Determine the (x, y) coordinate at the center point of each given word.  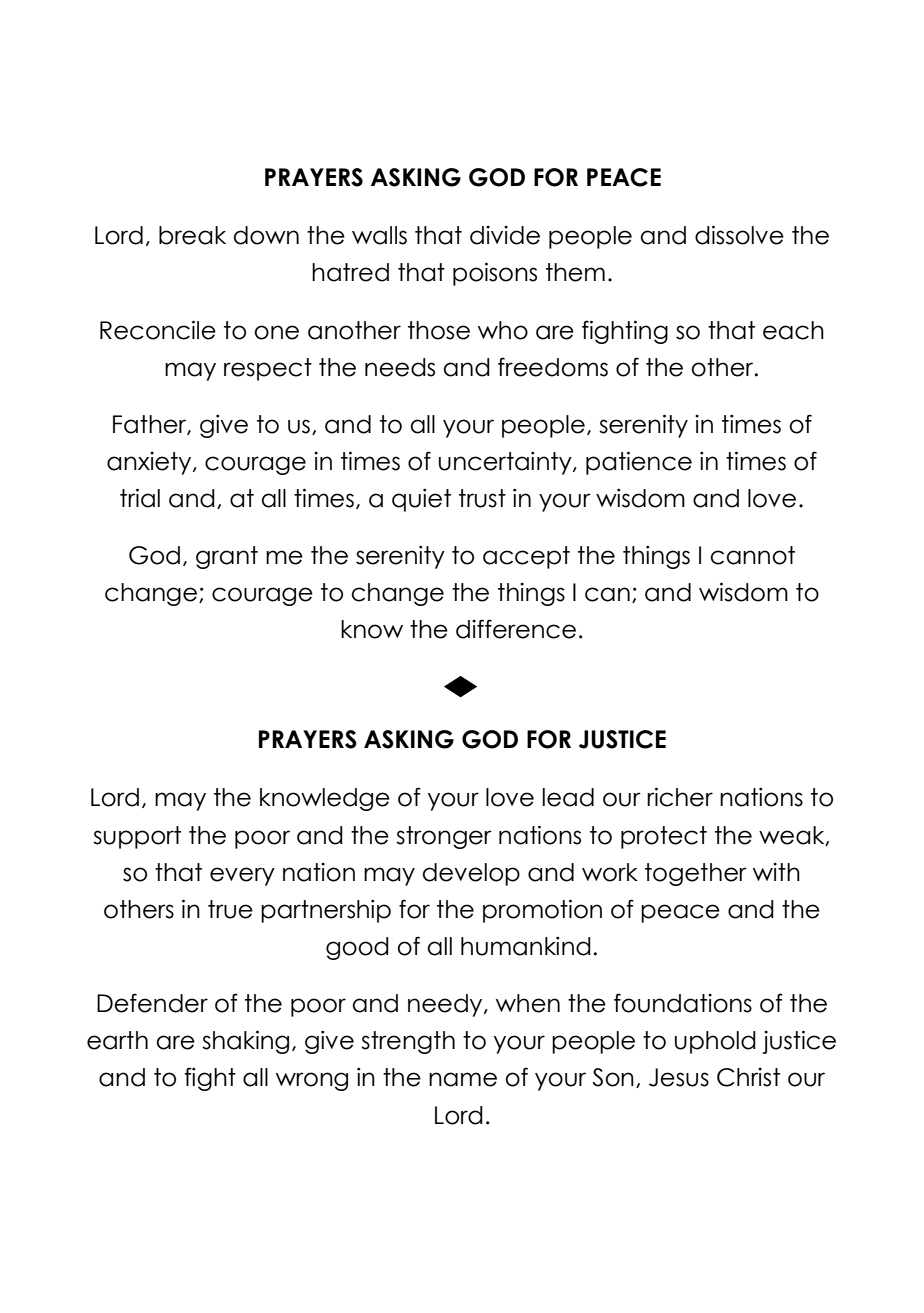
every (242, 876)
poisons (495, 274)
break (192, 235)
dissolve (739, 235)
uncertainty (506, 463)
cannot (753, 555)
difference (516, 629)
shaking (245, 1042)
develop (471, 874)
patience (639, 463)
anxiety (150, 463)
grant (227, 557)
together (696, 874)
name (463, 1079)
